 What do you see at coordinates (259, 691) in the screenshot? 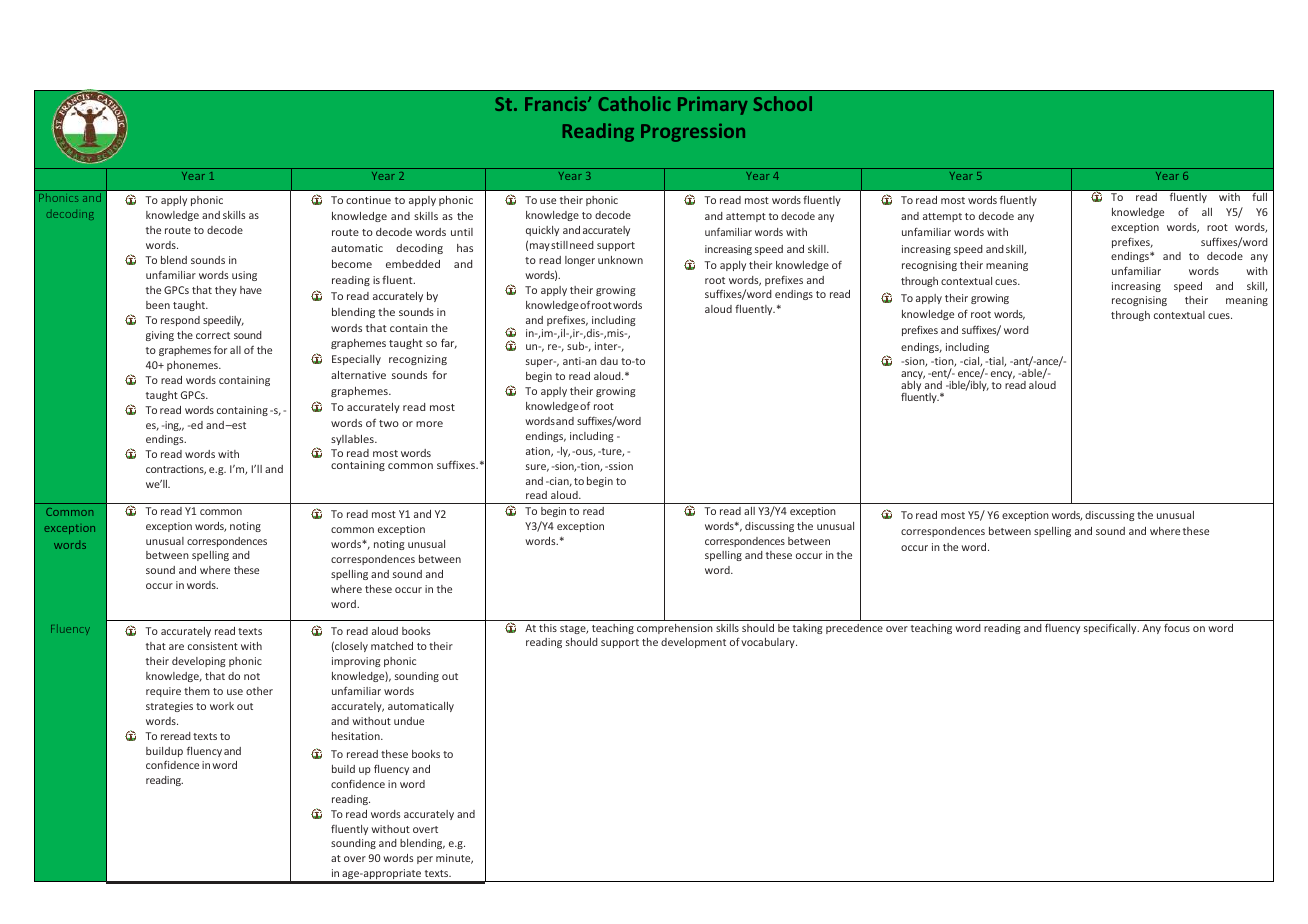
I see `other` at bounding box center [259, 691].
